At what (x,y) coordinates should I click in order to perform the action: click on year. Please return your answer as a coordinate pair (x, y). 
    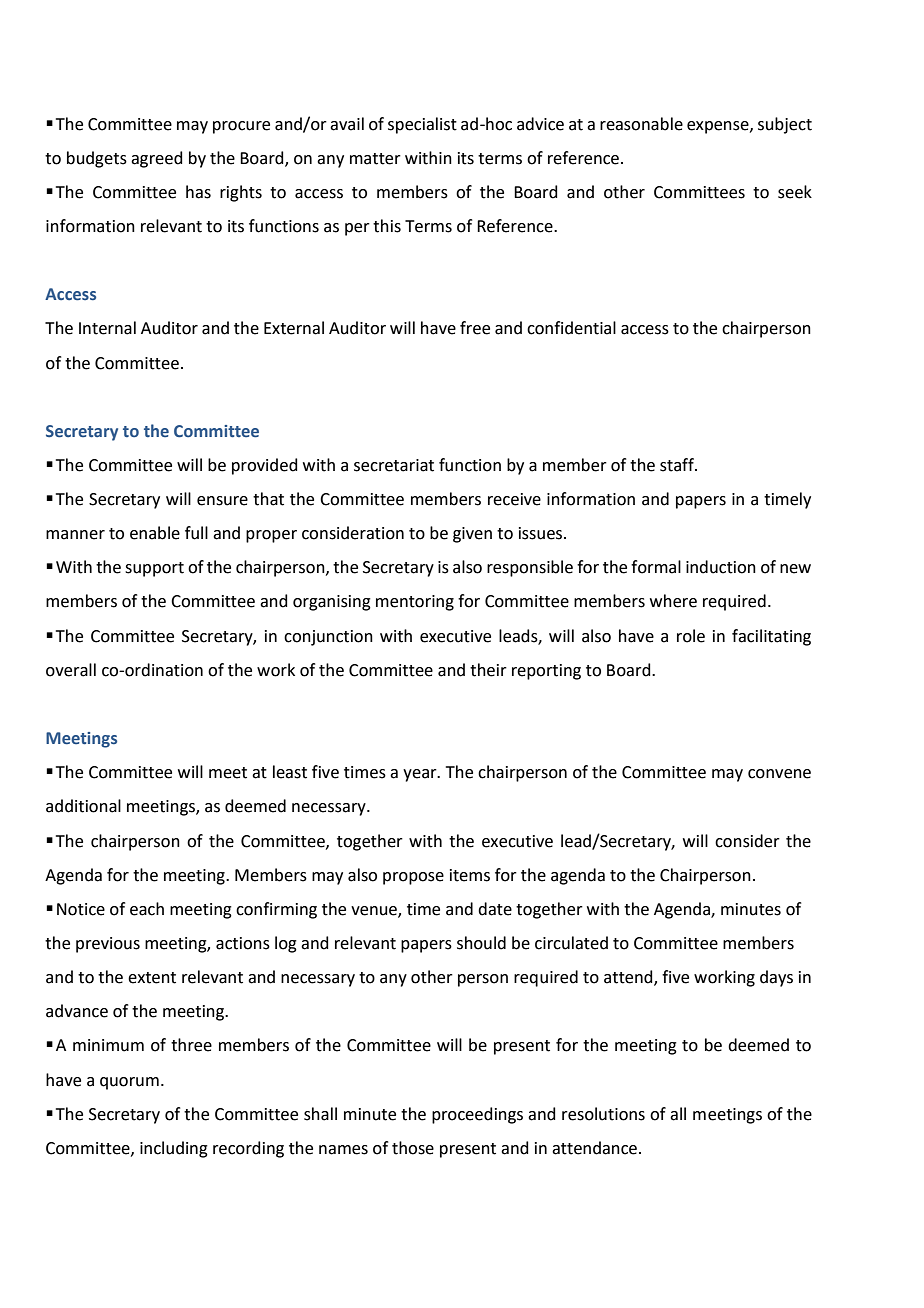
    Looking at the image, I should click on (421, 775).
